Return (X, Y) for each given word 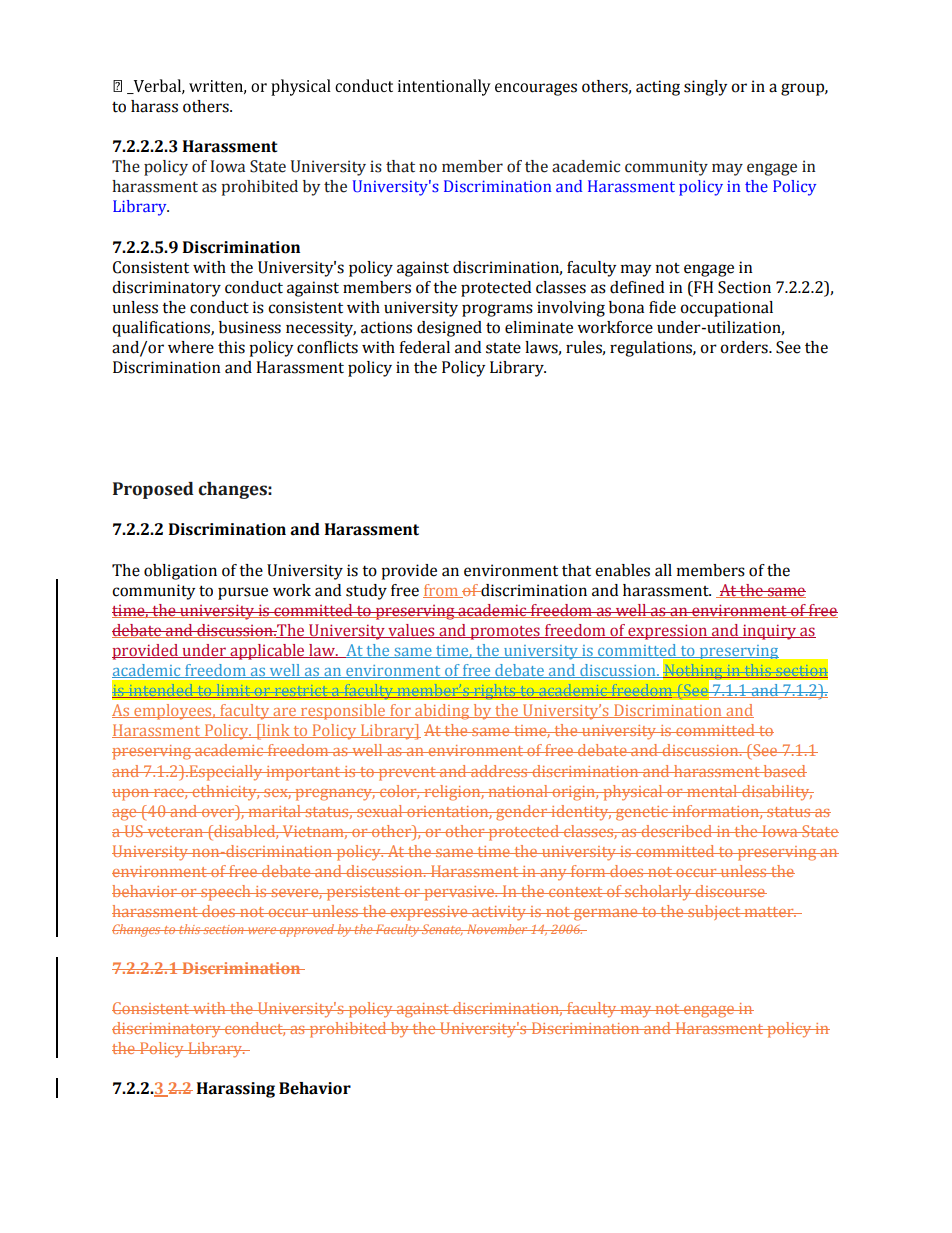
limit (233, 691)
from (442, 591)
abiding (442, 712)
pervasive (459, 893)
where (191, 347)
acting (658, 88)
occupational (726, 309)
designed (449, 329)
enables (622, 570)
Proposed (153, 490)
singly (705, 88)
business (250, 327)
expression (668, 632)
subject (714, 912)
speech (226, 893)
